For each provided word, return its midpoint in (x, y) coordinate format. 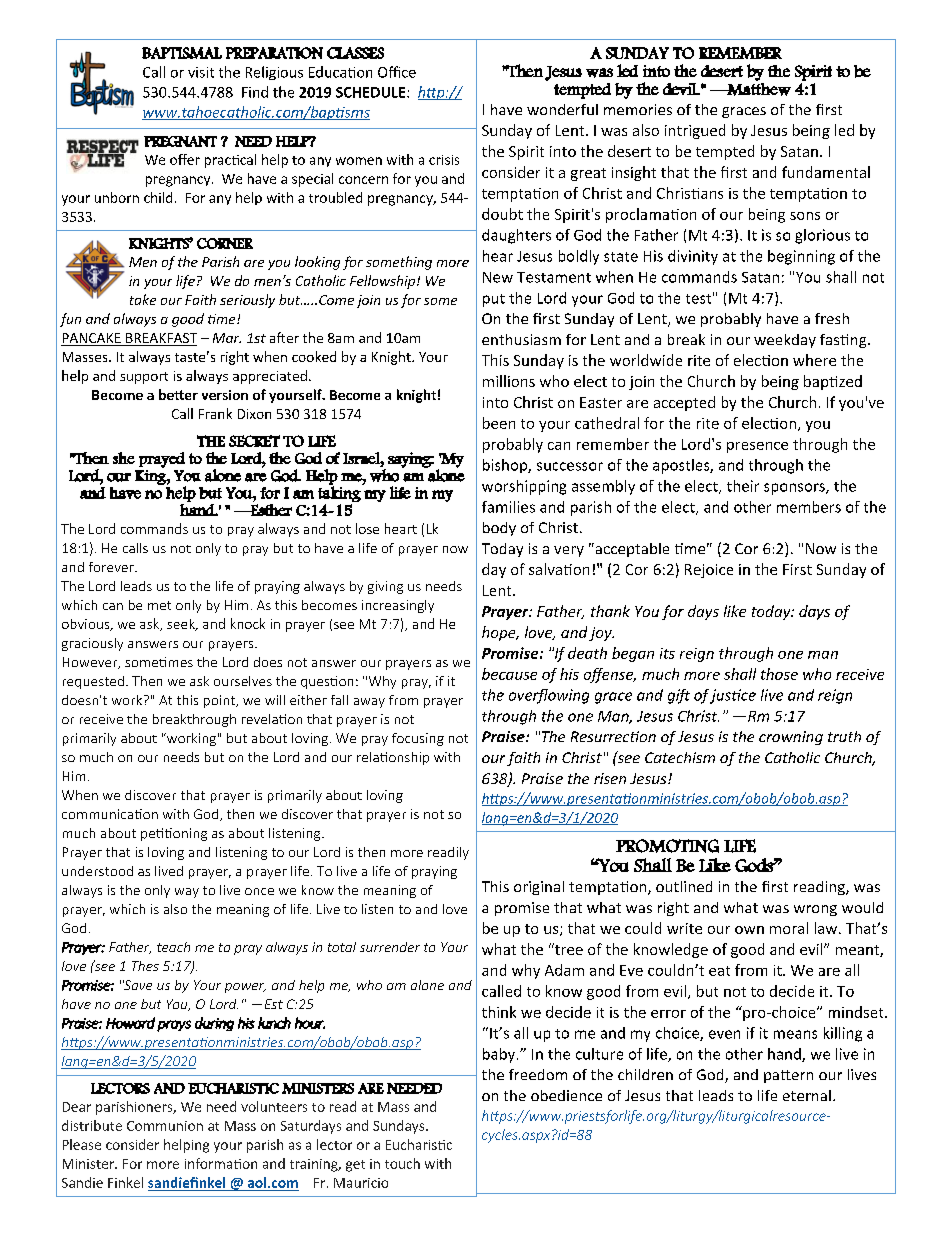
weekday (785, 341)
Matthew (758, 88)
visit (201, 72)
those (779, 674)
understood (97, 871)
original (539, 888)
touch (402, 1163)
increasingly (398, 606)
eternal (807, 1095)
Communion (165, 1126)
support (144, 378)
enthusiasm (521, 339)
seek (182, 625)
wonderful (562, 109)
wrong (815, 910)
